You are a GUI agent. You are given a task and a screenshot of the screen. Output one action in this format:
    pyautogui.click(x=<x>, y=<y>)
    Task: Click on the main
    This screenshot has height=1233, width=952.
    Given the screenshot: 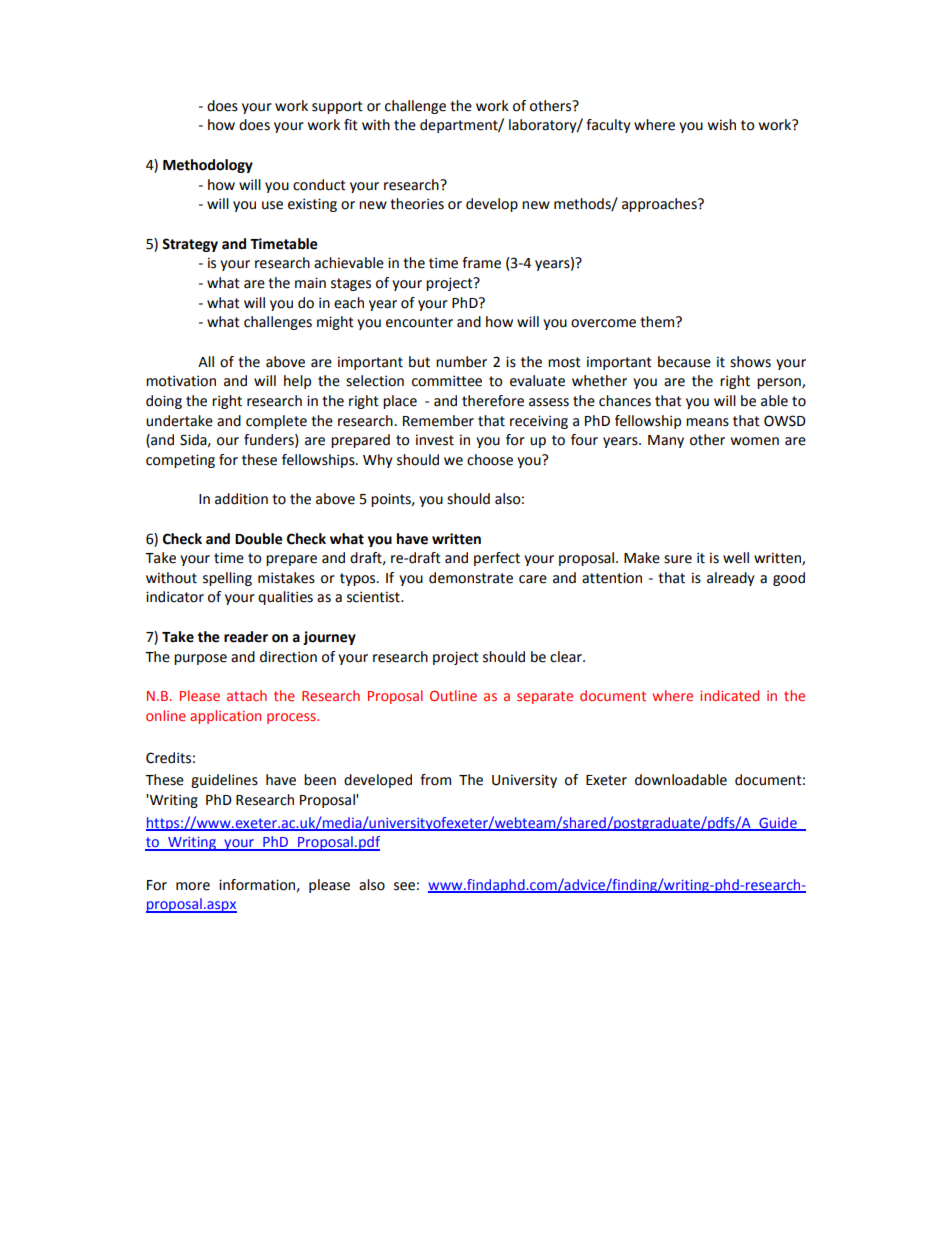 What is the action you would take?
    pyautogui.click(x=310, y=283)
